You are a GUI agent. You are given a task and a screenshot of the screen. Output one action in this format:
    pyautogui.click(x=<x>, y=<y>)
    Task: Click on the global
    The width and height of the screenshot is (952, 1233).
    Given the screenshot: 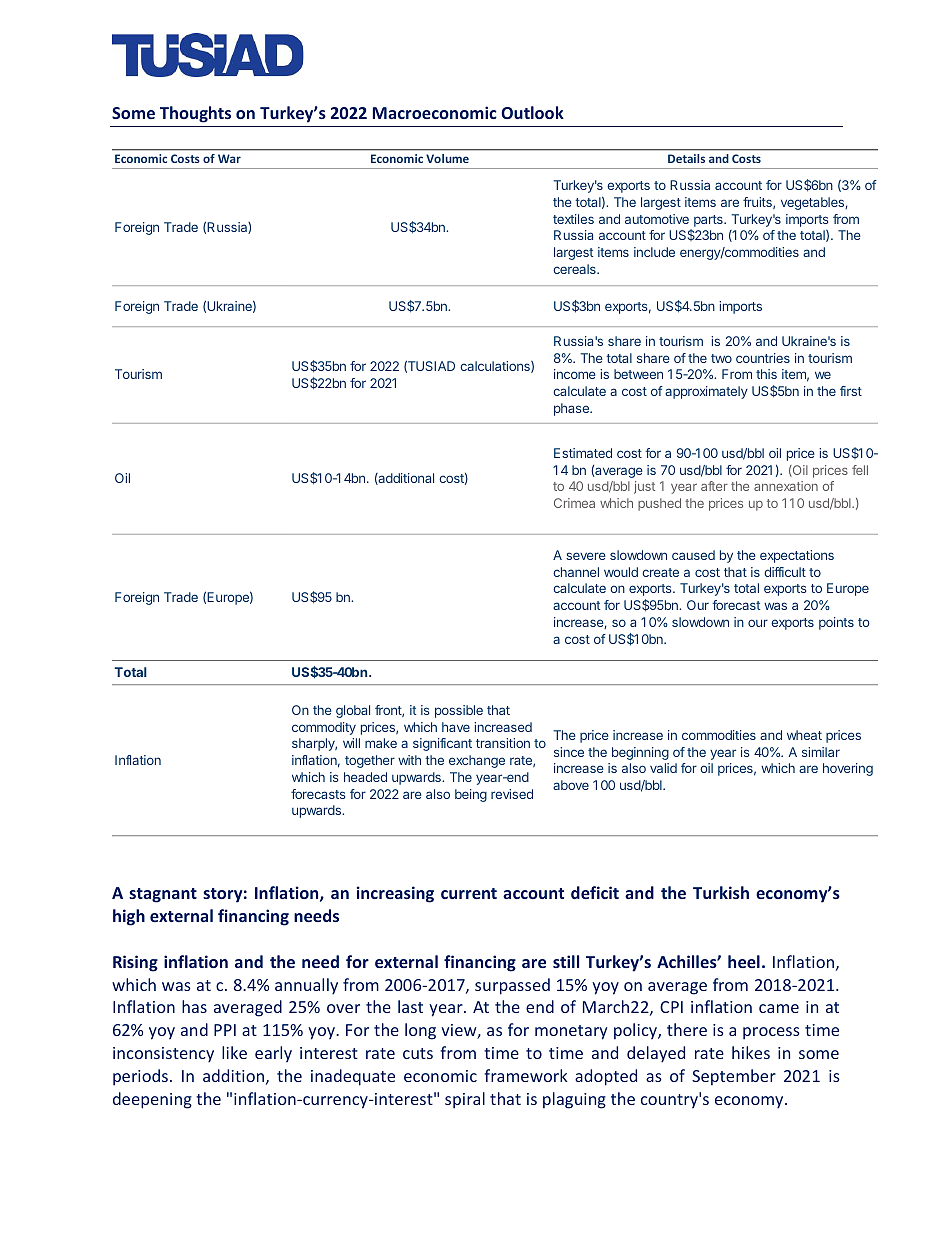 What is the action you would take?
    pyautogui.click(x=353, y=711)
